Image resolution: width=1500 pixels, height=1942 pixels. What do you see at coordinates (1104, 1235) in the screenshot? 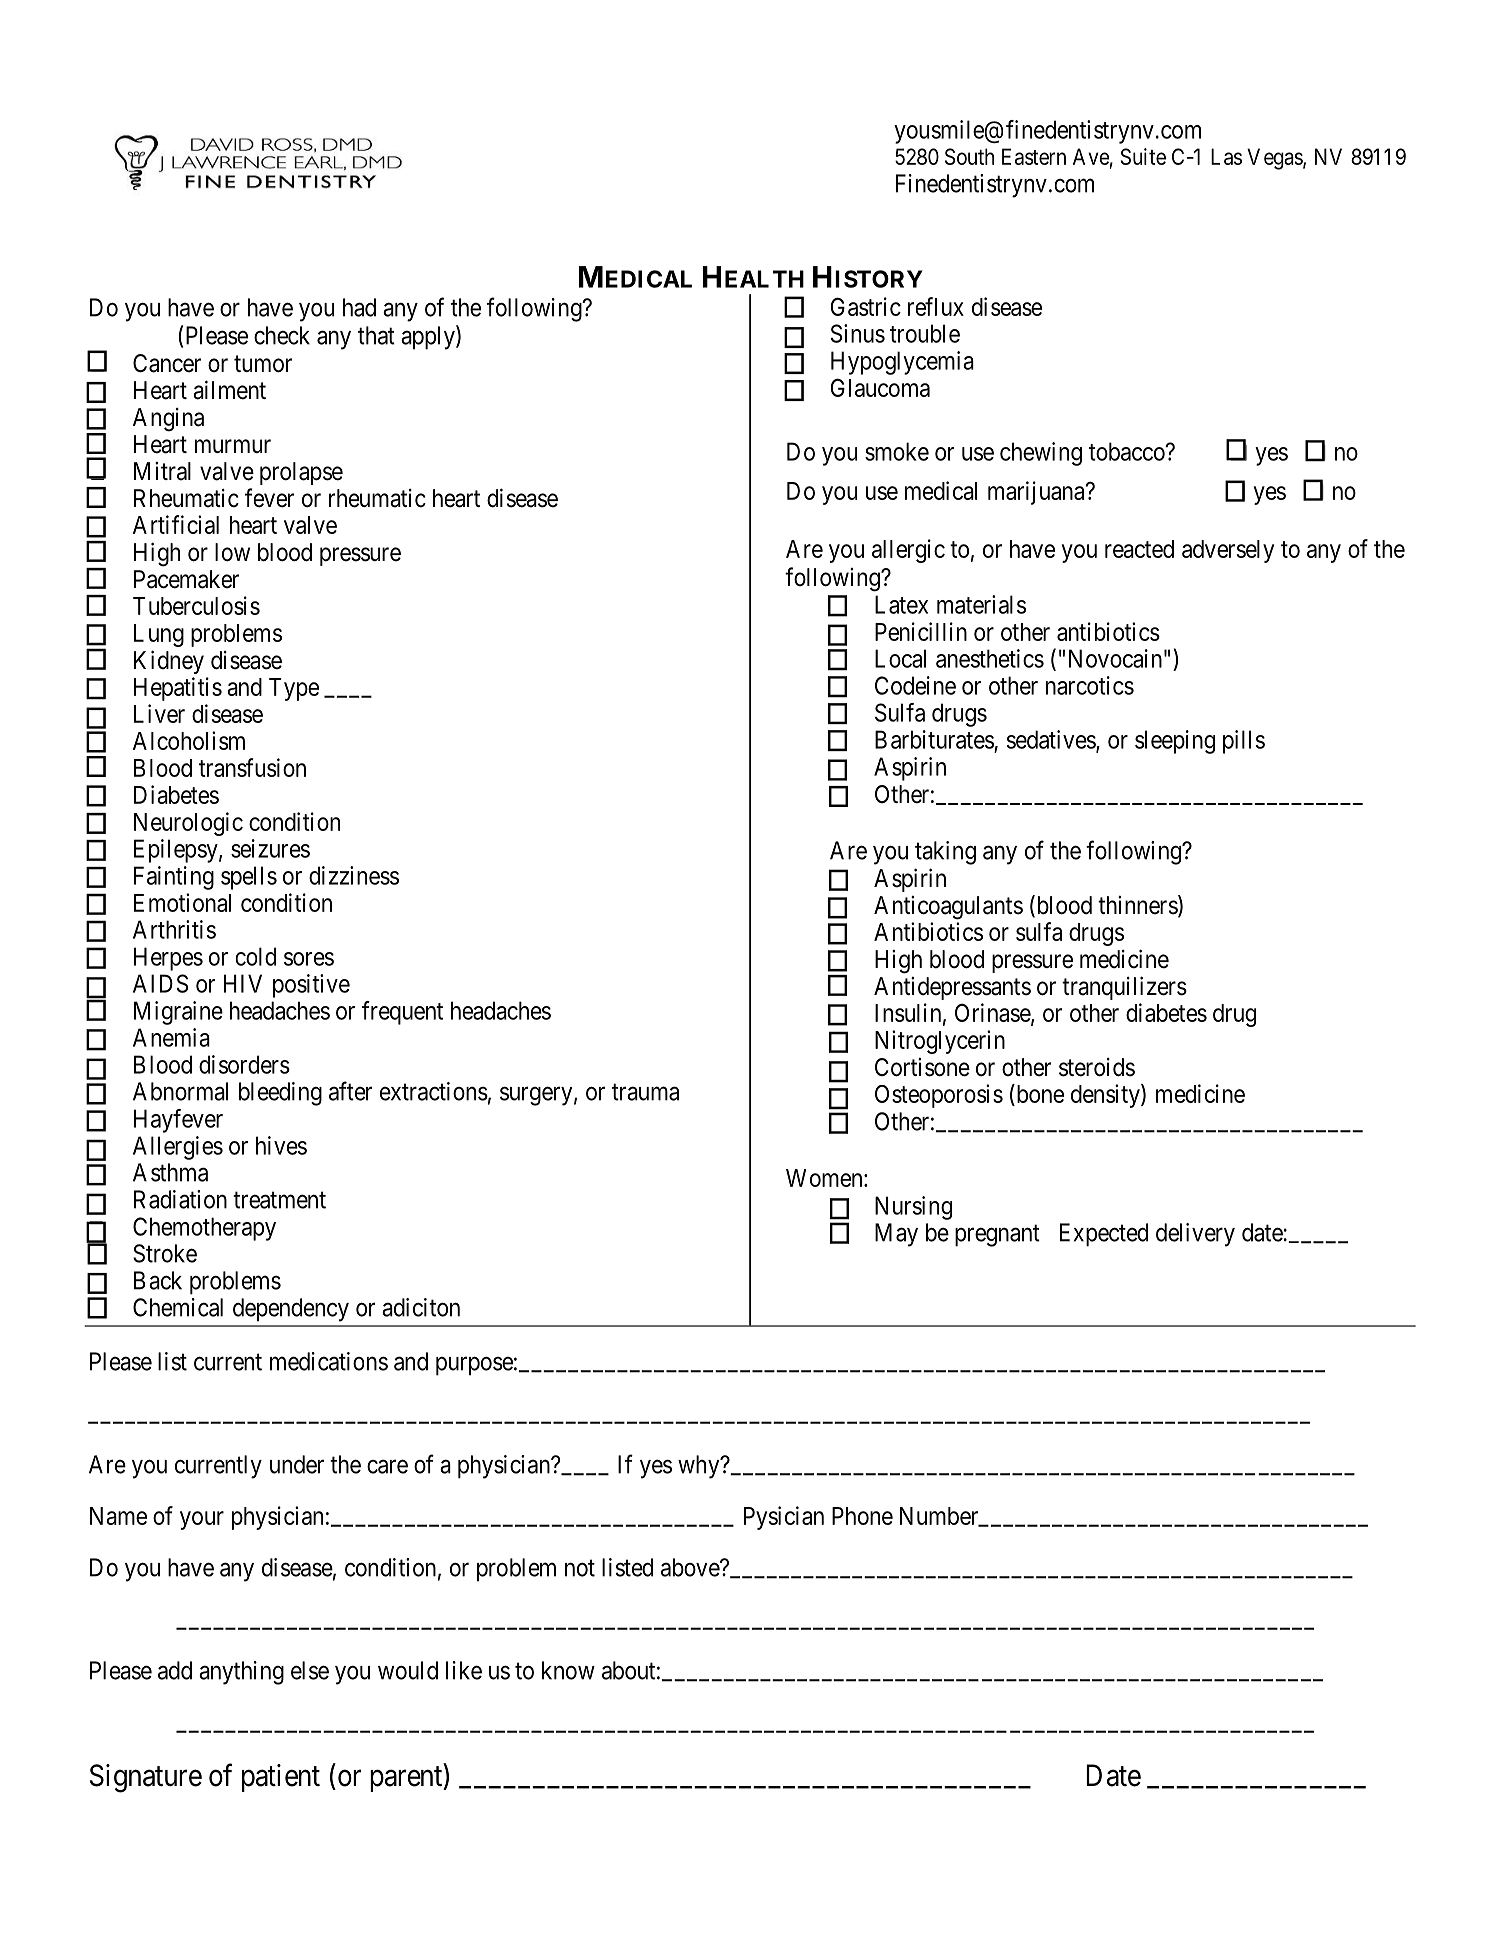
I see `Expected` at bounding box center [1104, 1235].
